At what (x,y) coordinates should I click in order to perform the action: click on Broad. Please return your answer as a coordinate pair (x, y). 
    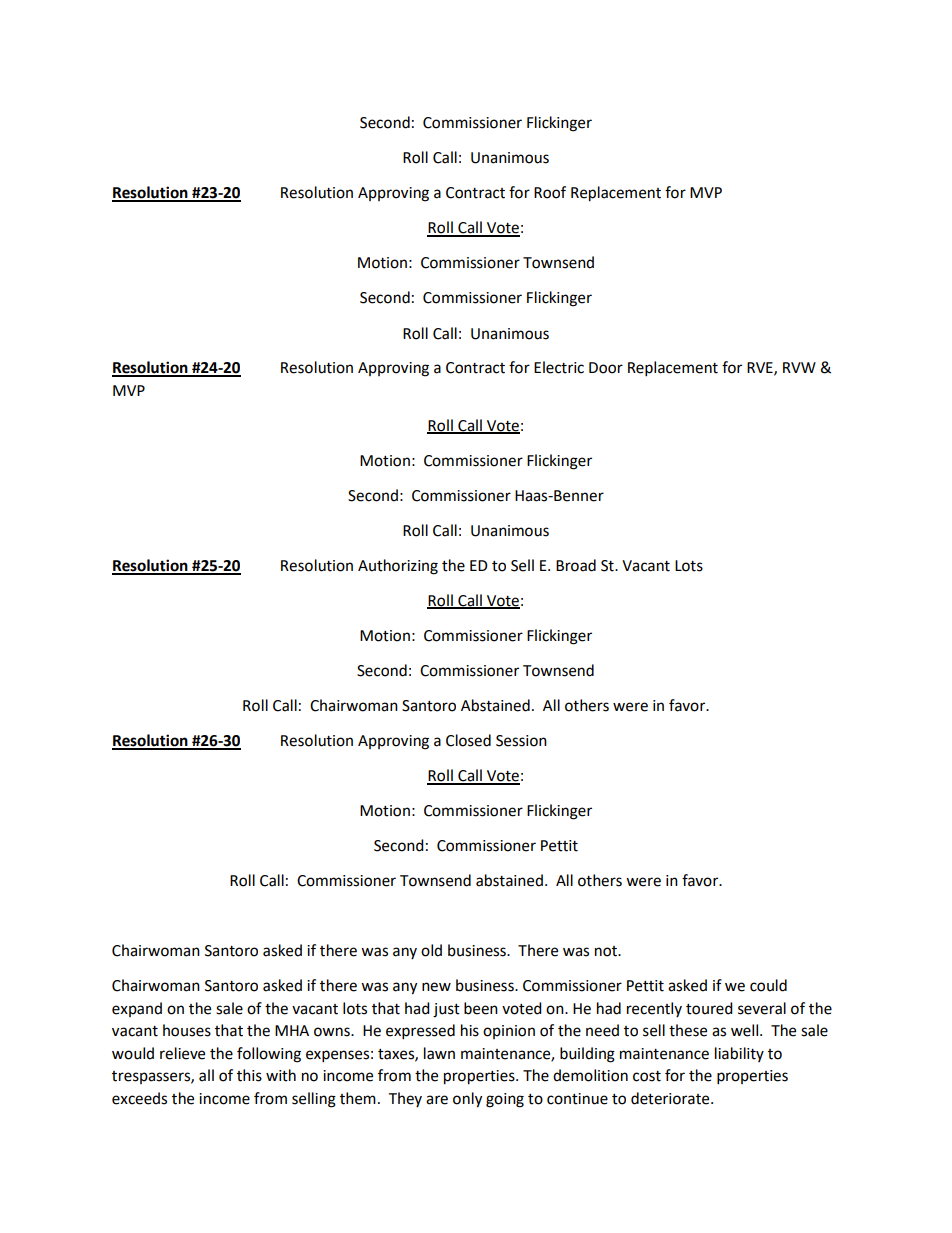
    Looking at the image, I should click on (576, 565).
